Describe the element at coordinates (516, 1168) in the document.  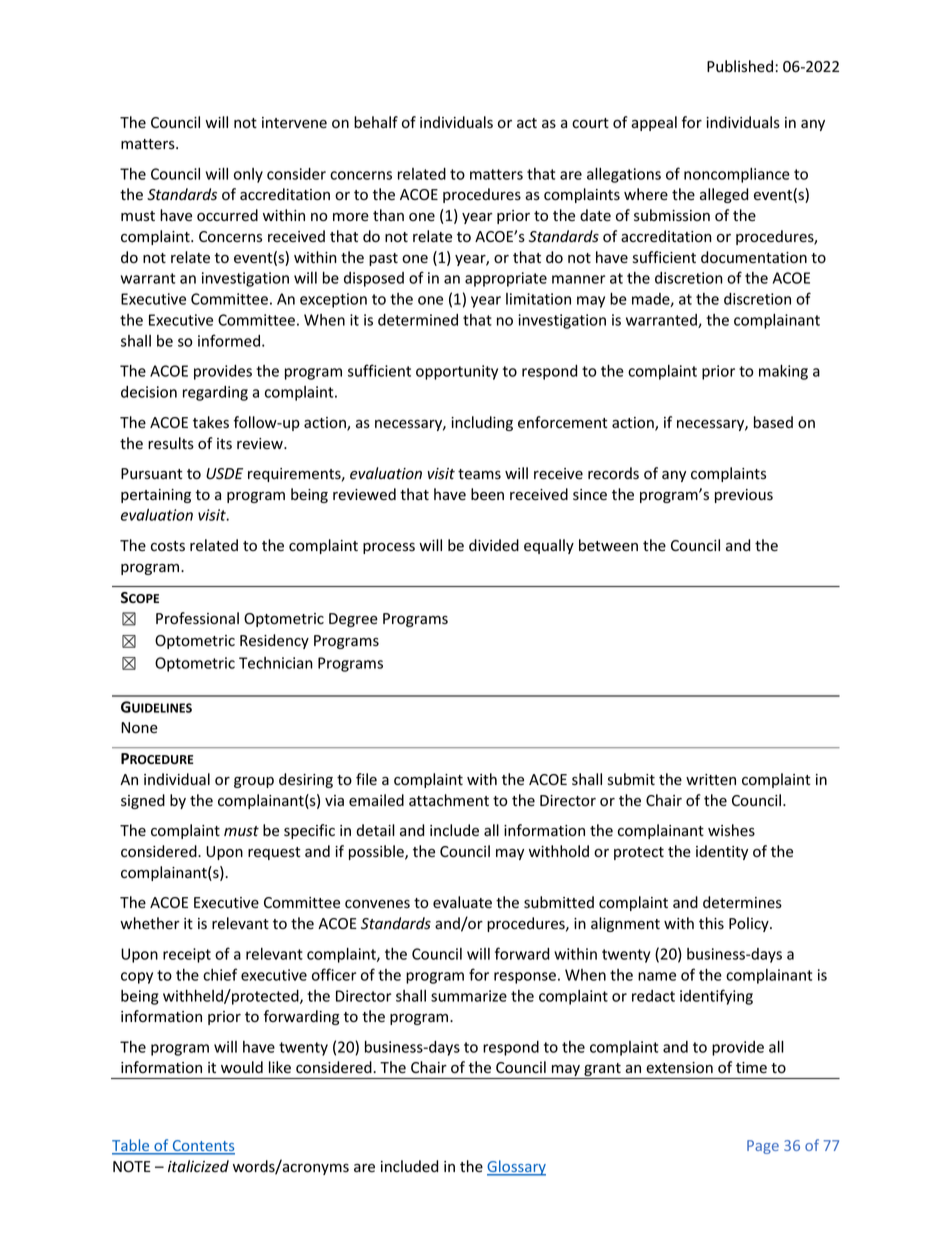
I see `Glossary` at that location.
